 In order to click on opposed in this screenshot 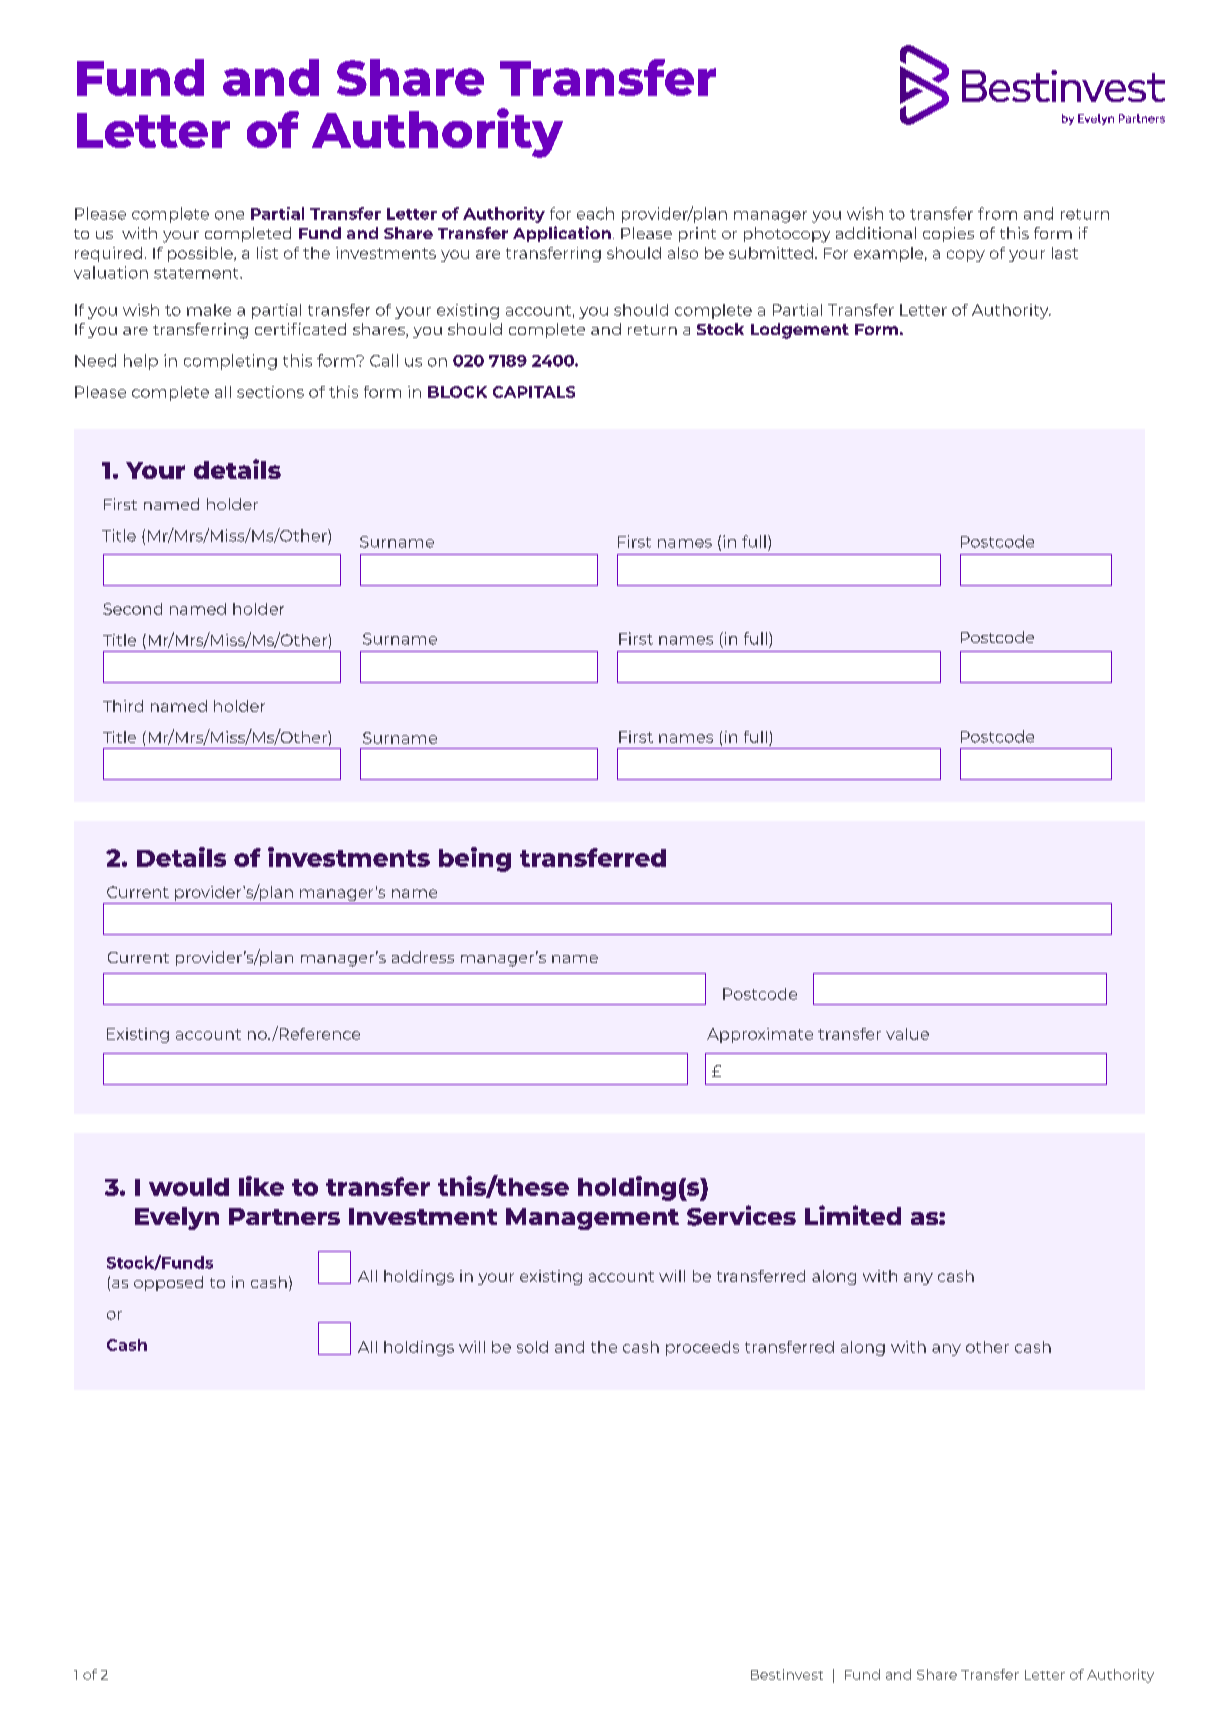, I will do `click(168, 1283)`.
